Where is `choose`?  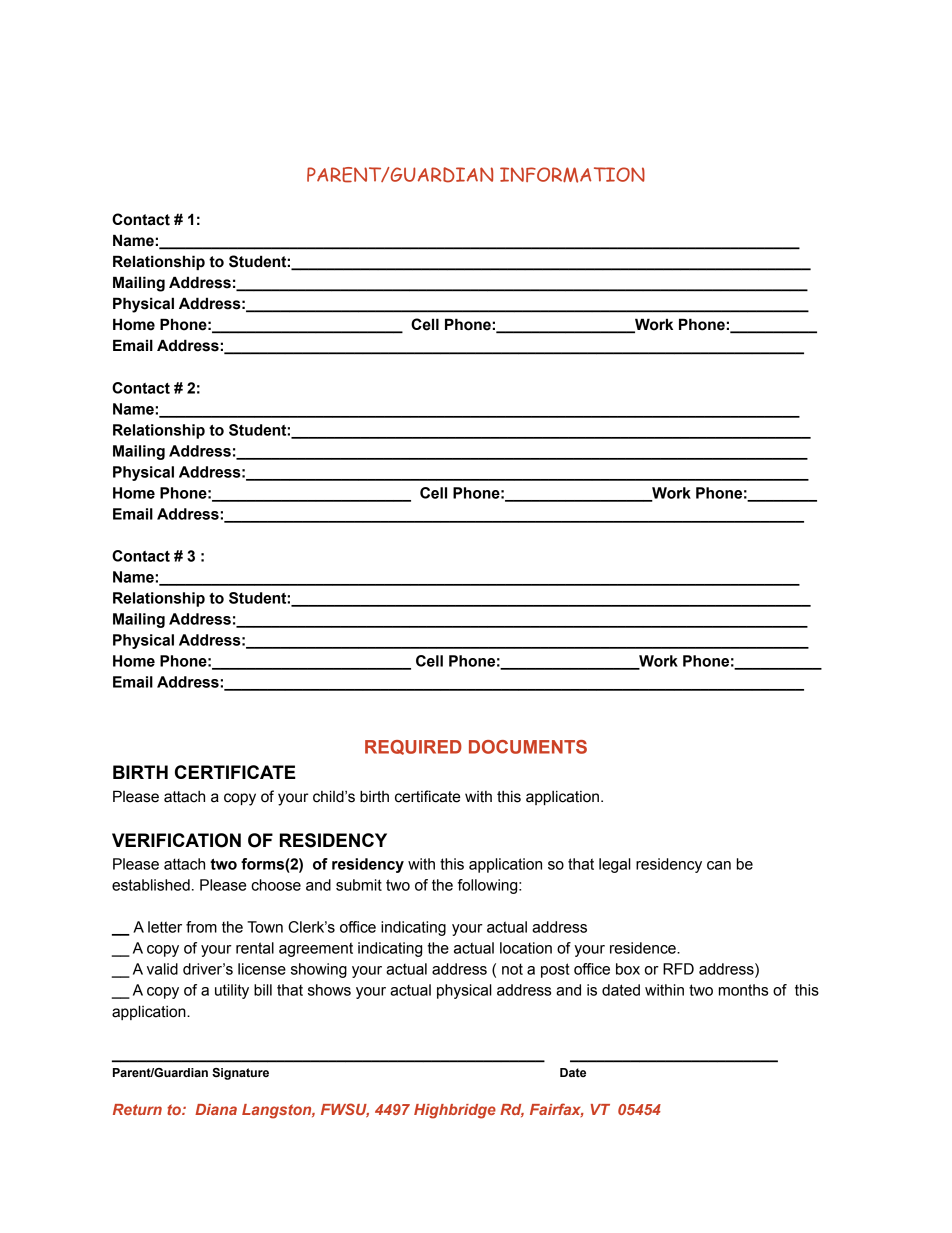
choose is located at coordinates (276, 885).
